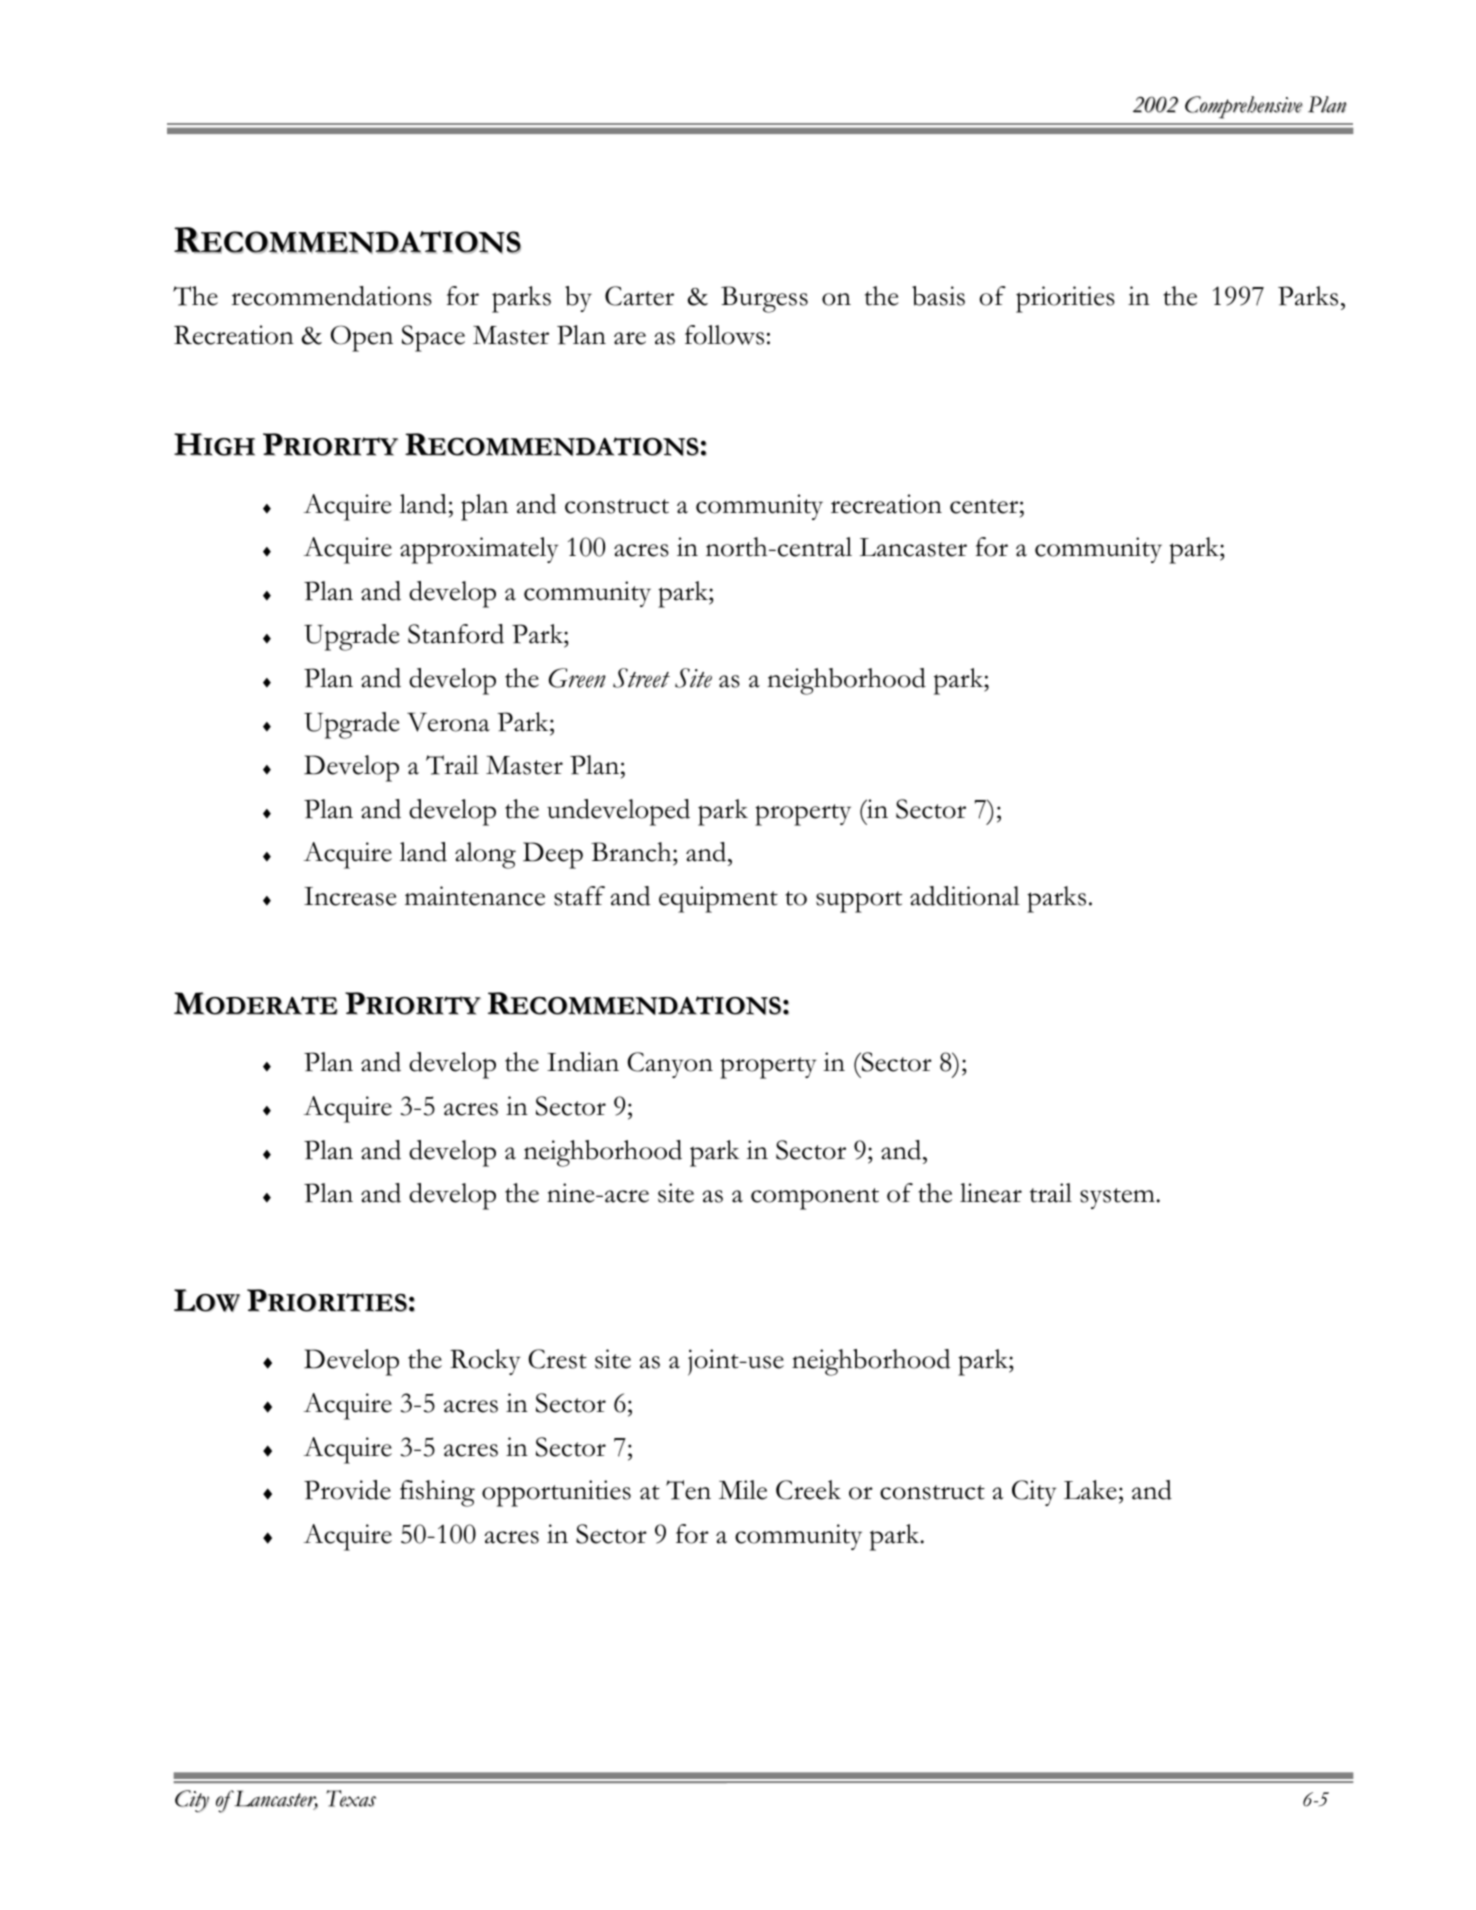 The height and width of the screenshot is (1910, 1476). I want to click on basis, so click(938, 296).
